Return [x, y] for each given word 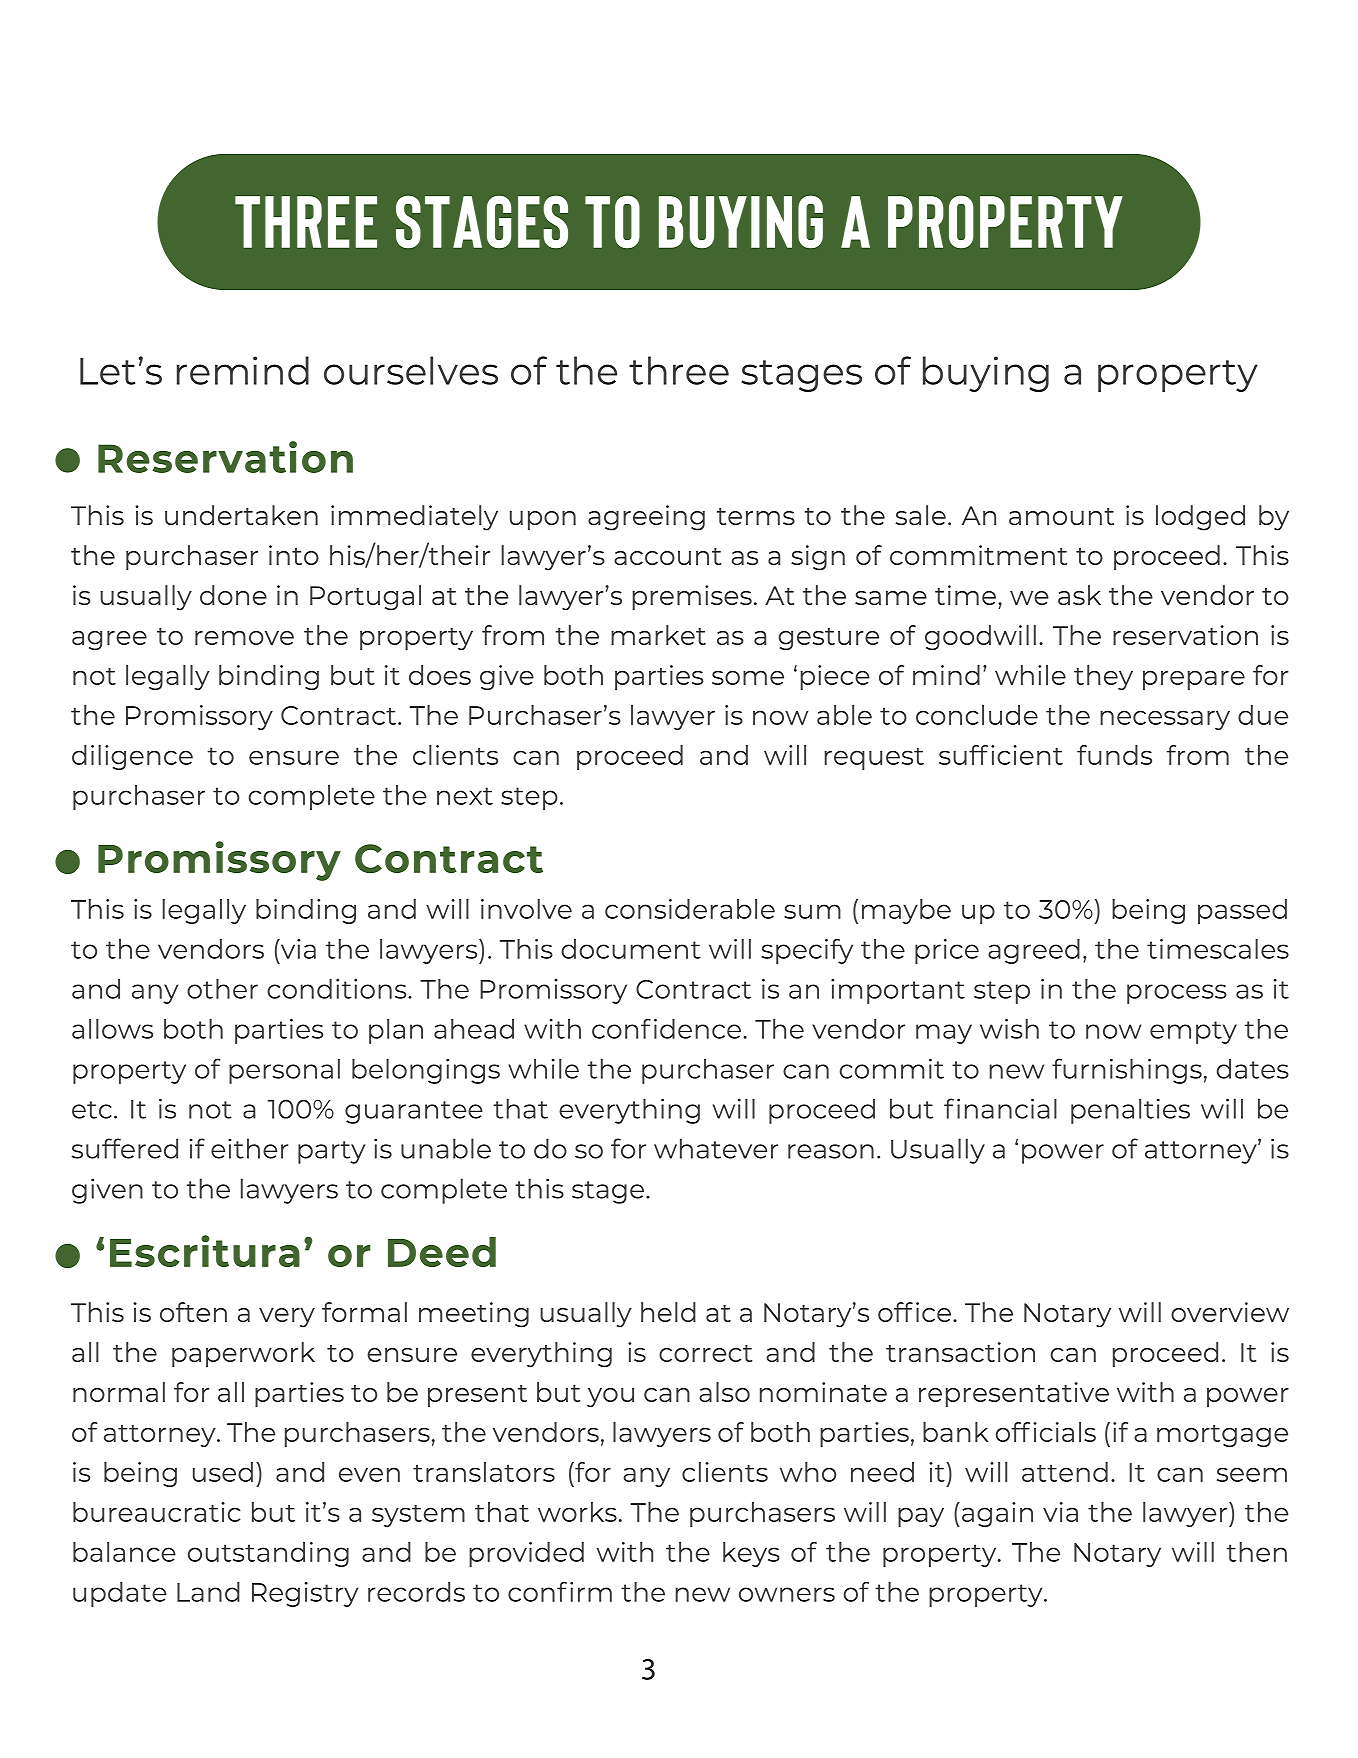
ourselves [411, 370]
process [1177, 994]
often [193, 1312]
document [631, 949]
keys [751, 1554]
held [668, 1312]
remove [244, 638]
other [222, 989]
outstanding [268, 1554]
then [1257, 1552]
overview [1230, 1312]
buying [986, 374]
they [1103, 677]
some [748, 678]
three [679, 370]
